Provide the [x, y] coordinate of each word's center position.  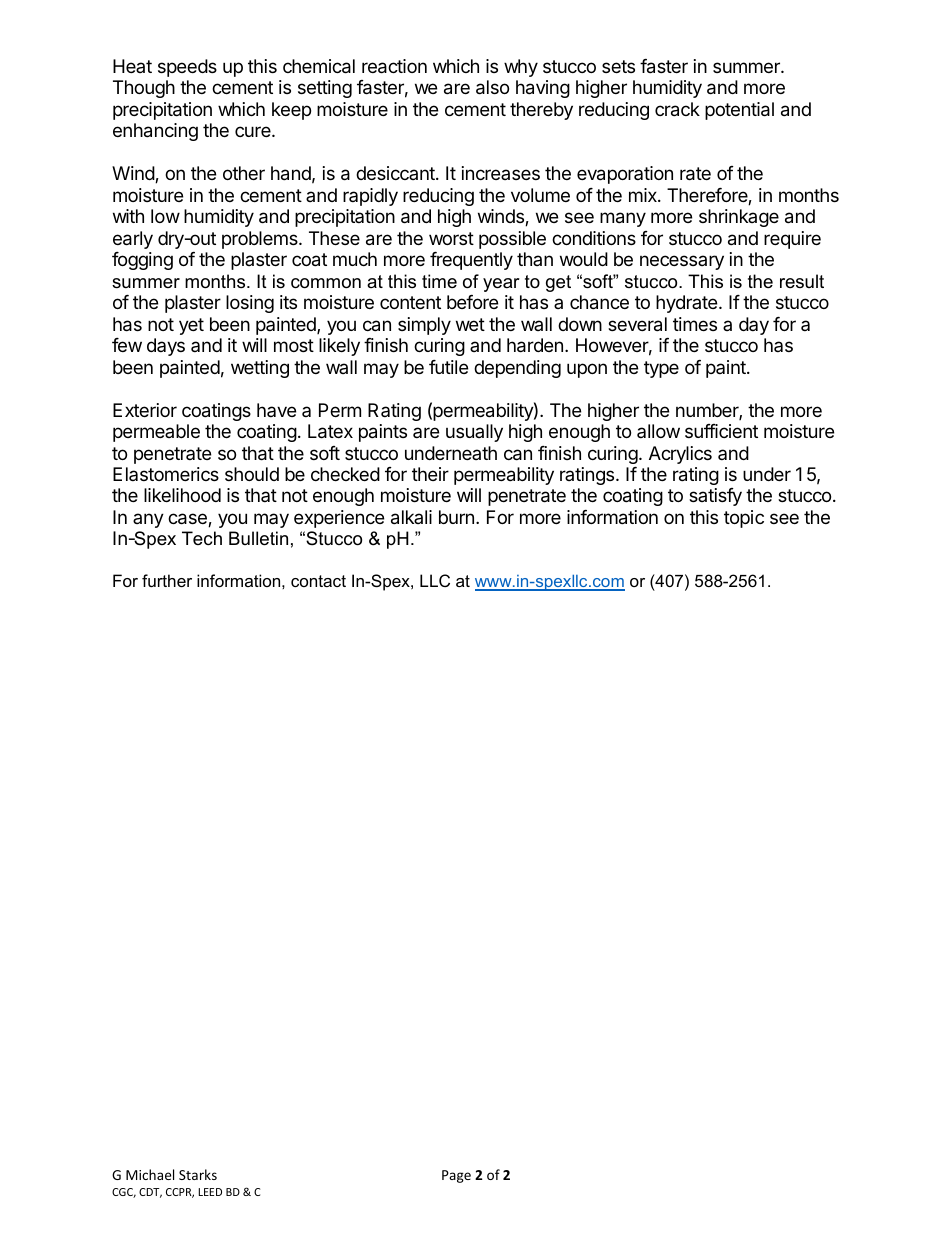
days [166, 347]
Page [456, 1176]
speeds [187, 68]
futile [448, 367]
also [492, 87]
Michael [150, 1174]
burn [456, 517]
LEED [210, 1192]
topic [744, 519]
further [167, 580]
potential [739, 111]
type [661, 369]
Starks [198, 1174]
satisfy [715, 497]
